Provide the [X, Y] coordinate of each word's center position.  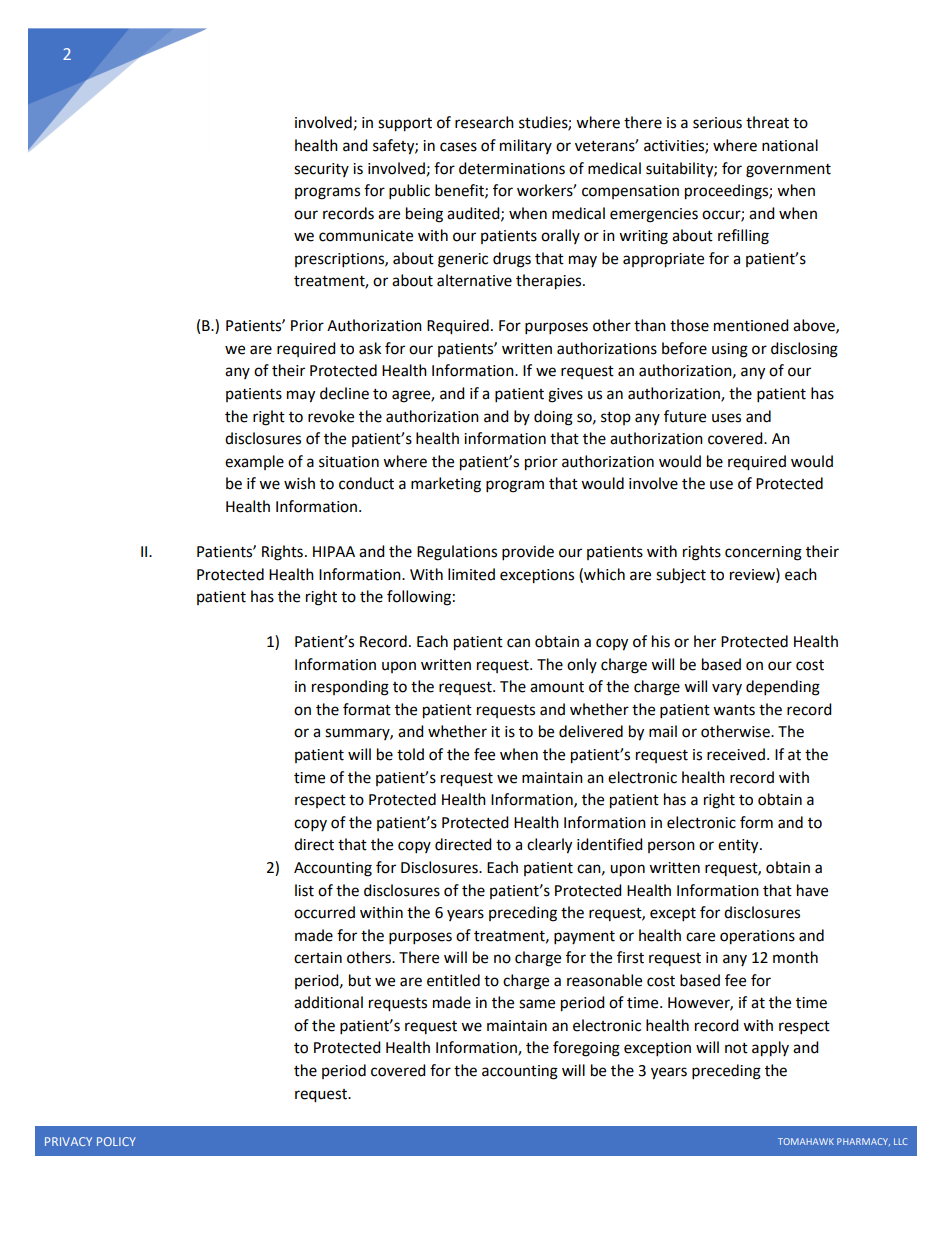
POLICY [116, 1141]
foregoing [586, 1049]
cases [458, 147]
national [790, 145]
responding [350, 688]
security [321, 170]
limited [471, 574]
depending [783, 688]
